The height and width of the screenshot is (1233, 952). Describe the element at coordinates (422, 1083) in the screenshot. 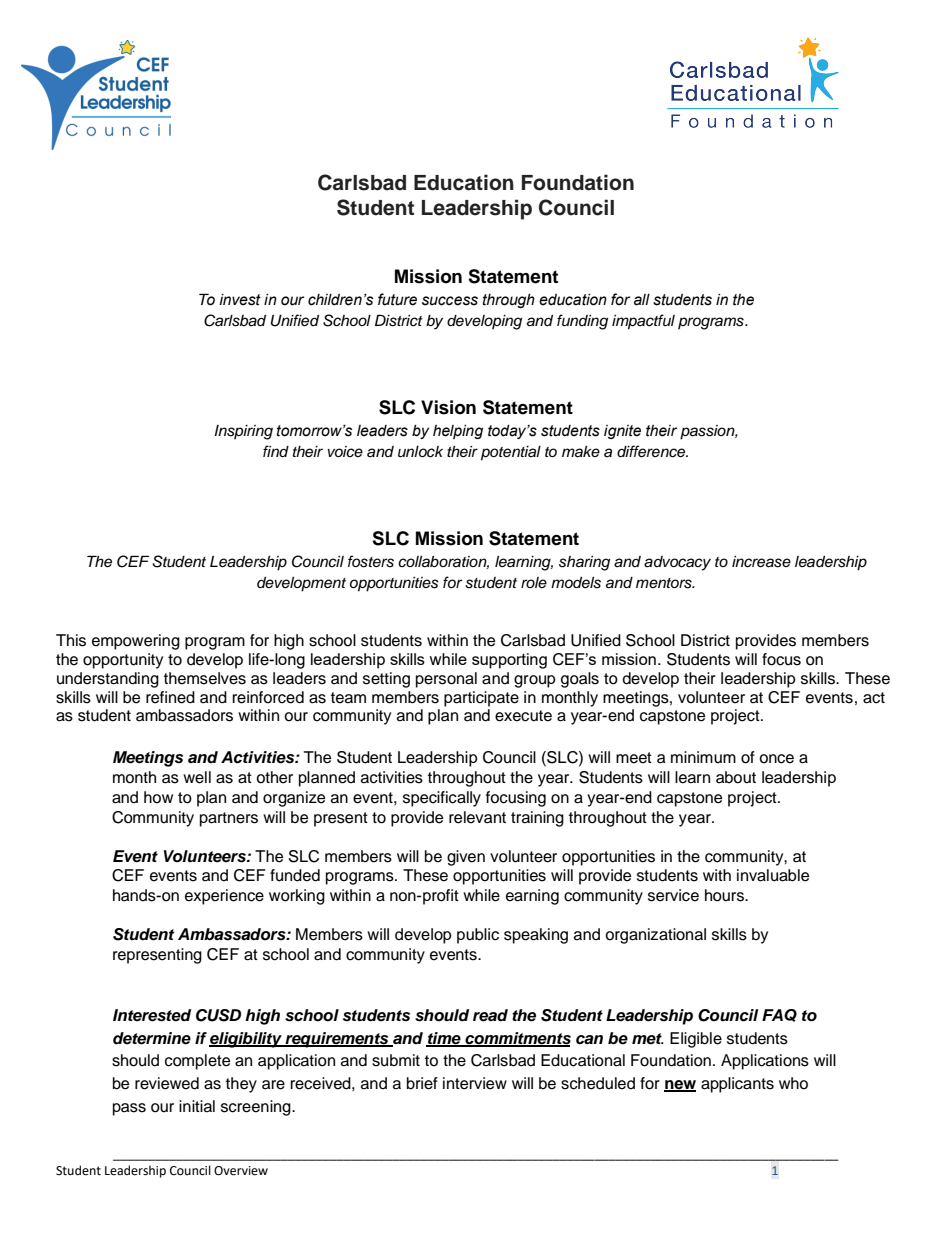

I see `brief` at that location.
